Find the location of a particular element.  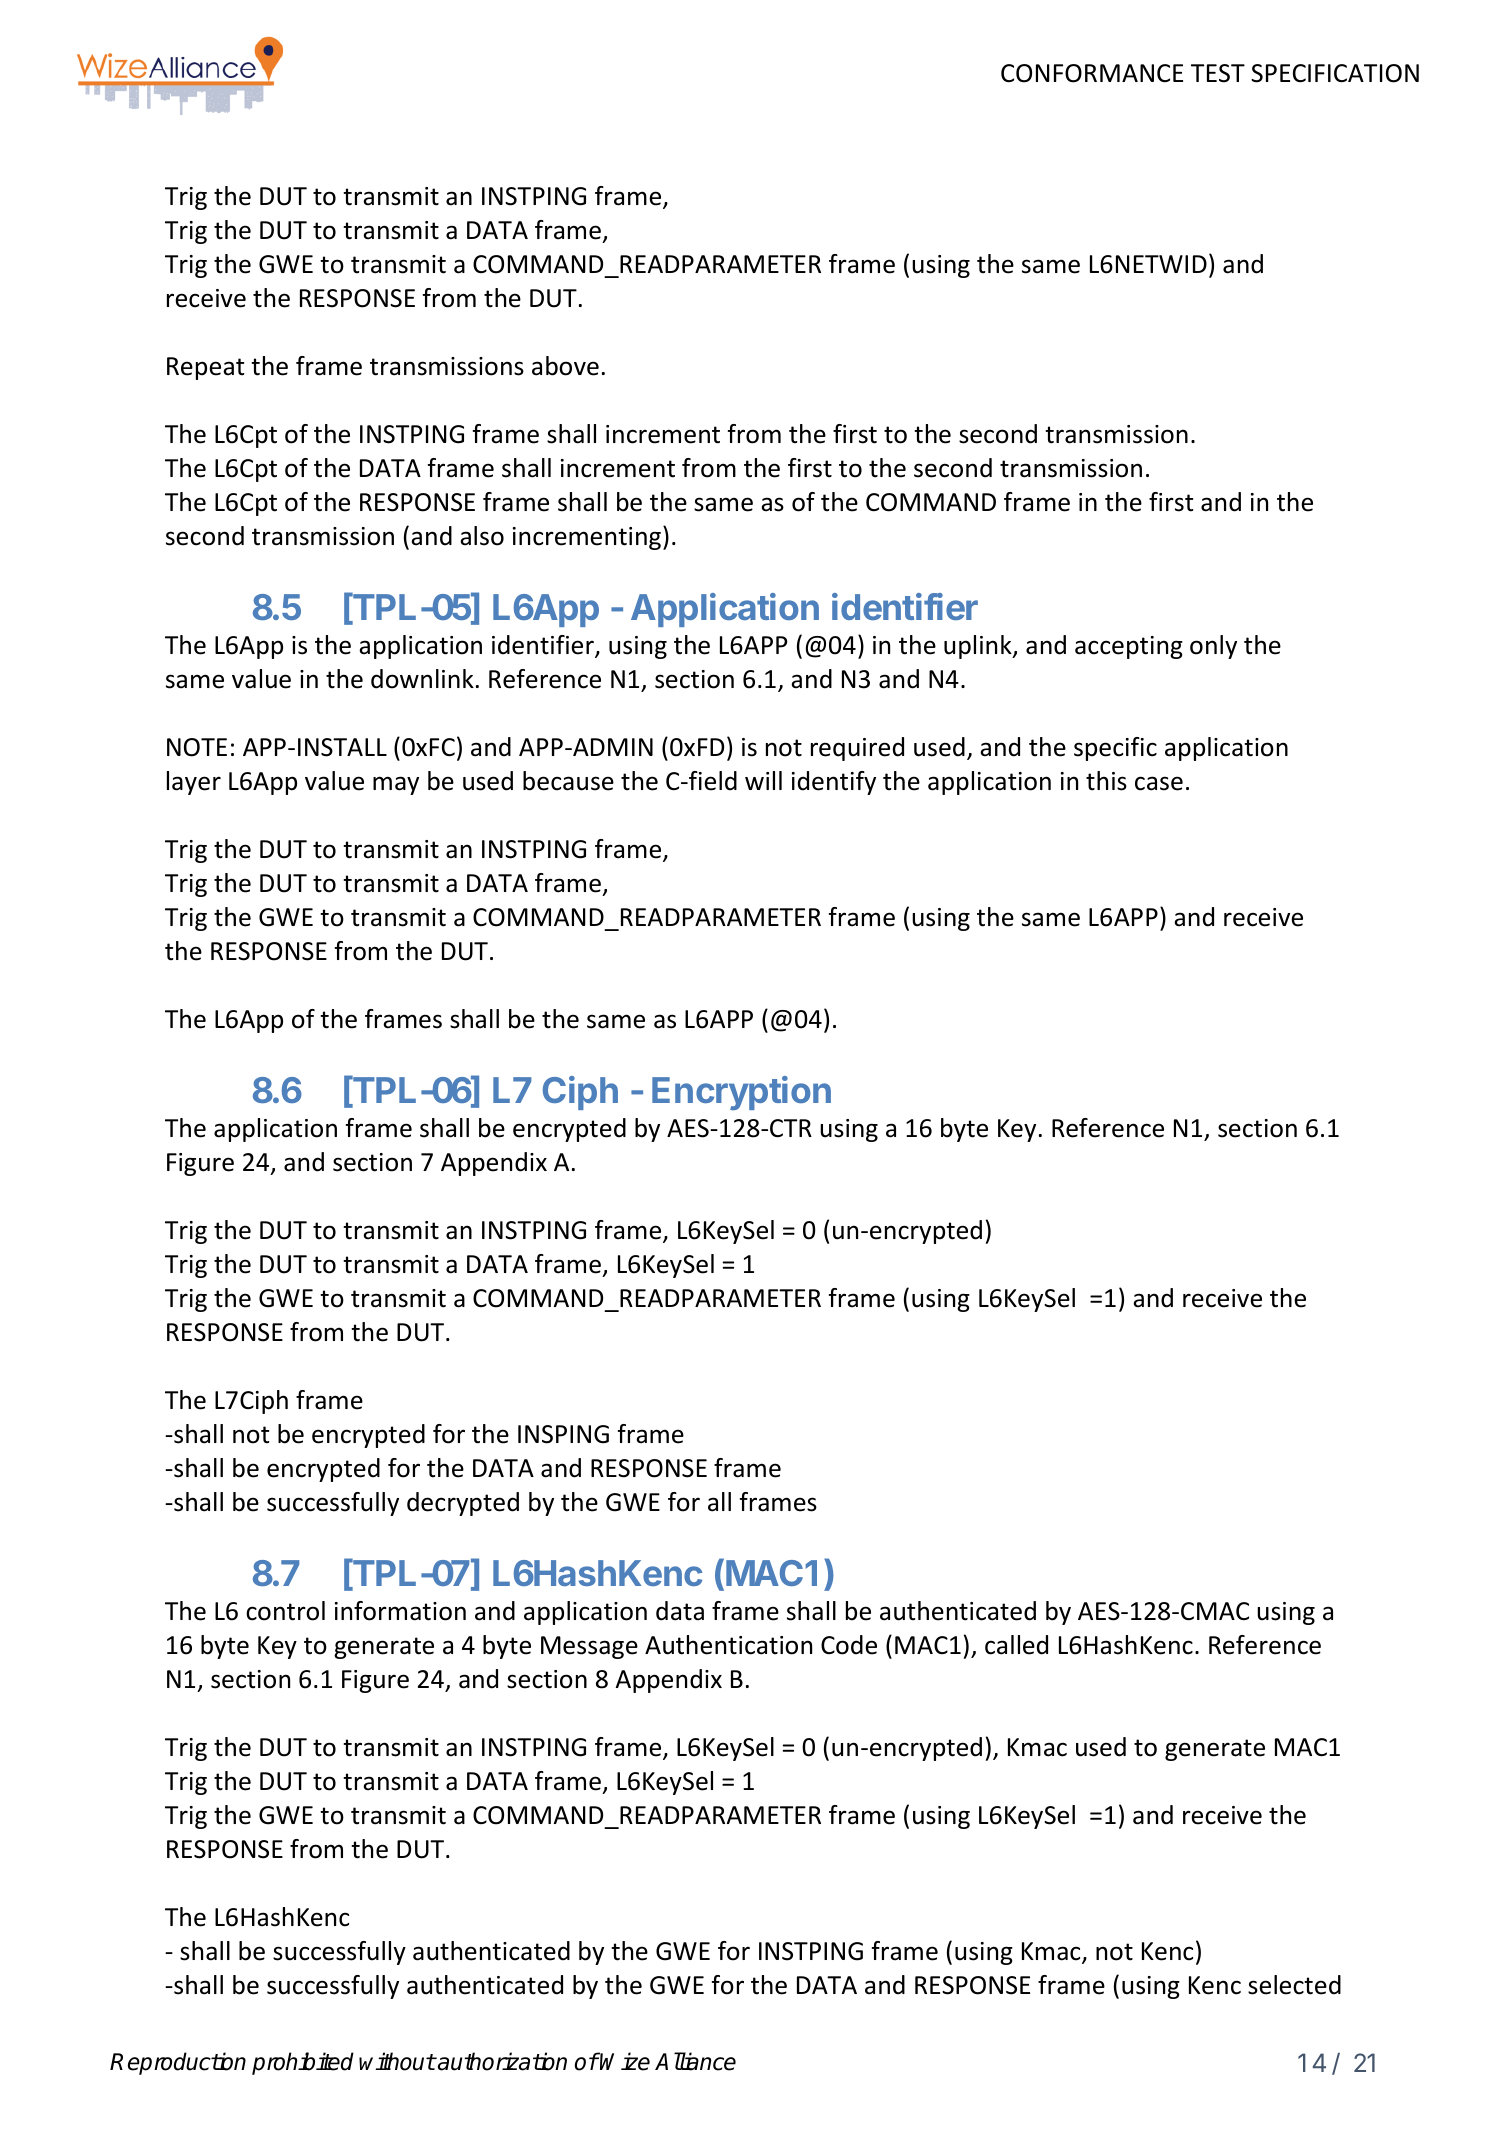

Authentication is located at coordinates (728, 1645).
